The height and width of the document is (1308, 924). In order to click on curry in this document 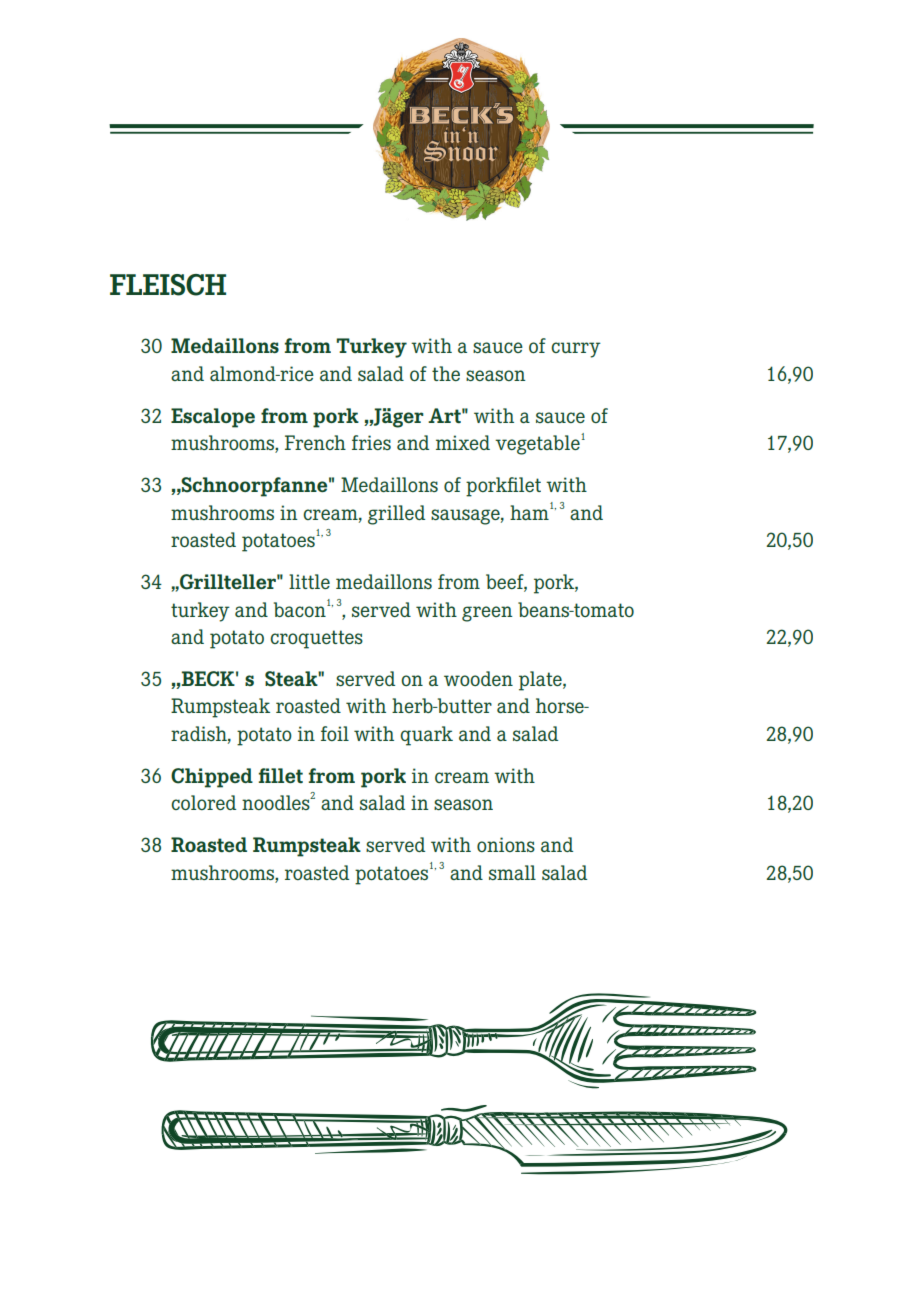, I will do `click(576, 350)`.
